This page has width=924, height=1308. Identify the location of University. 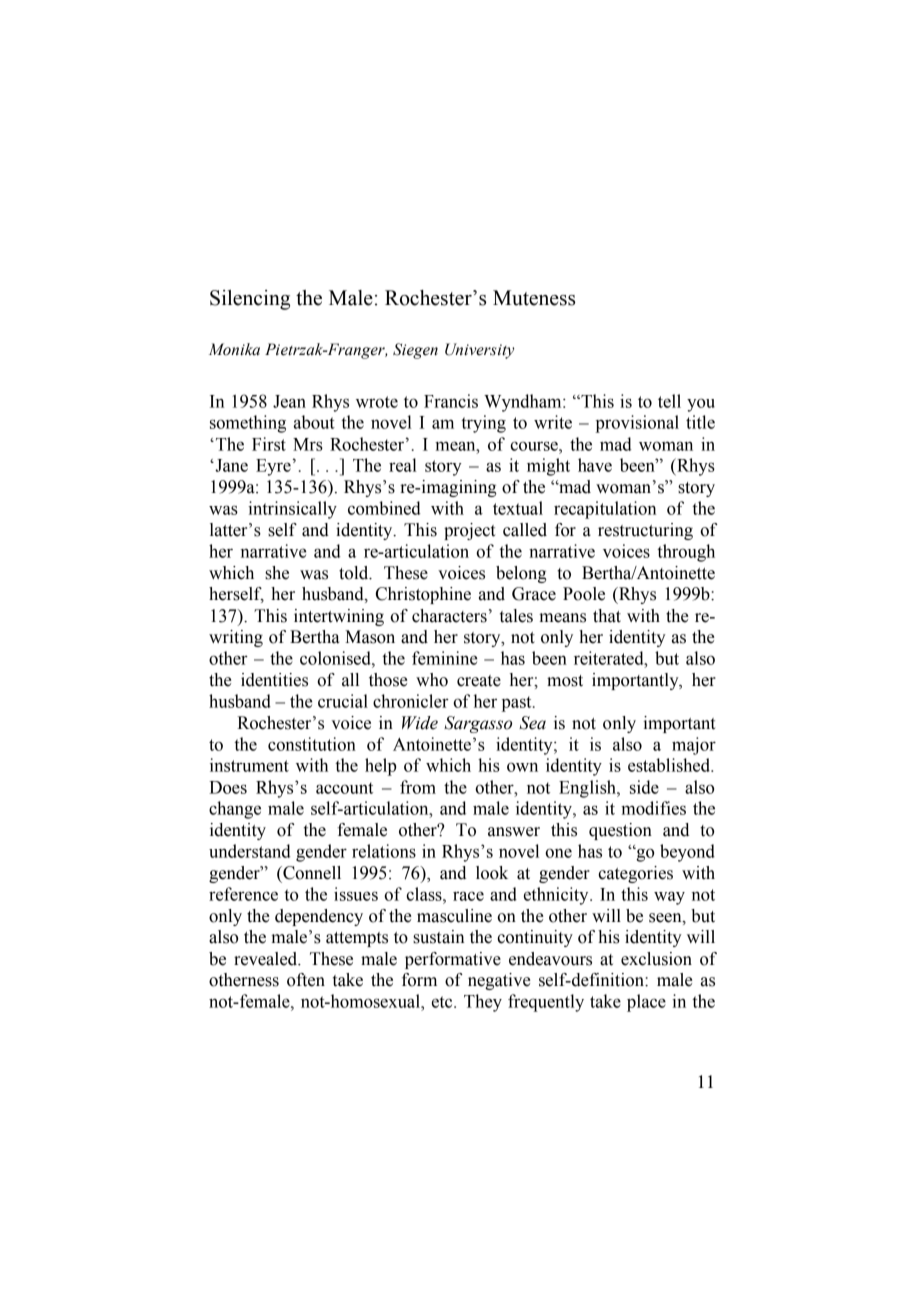
(479, 351).
